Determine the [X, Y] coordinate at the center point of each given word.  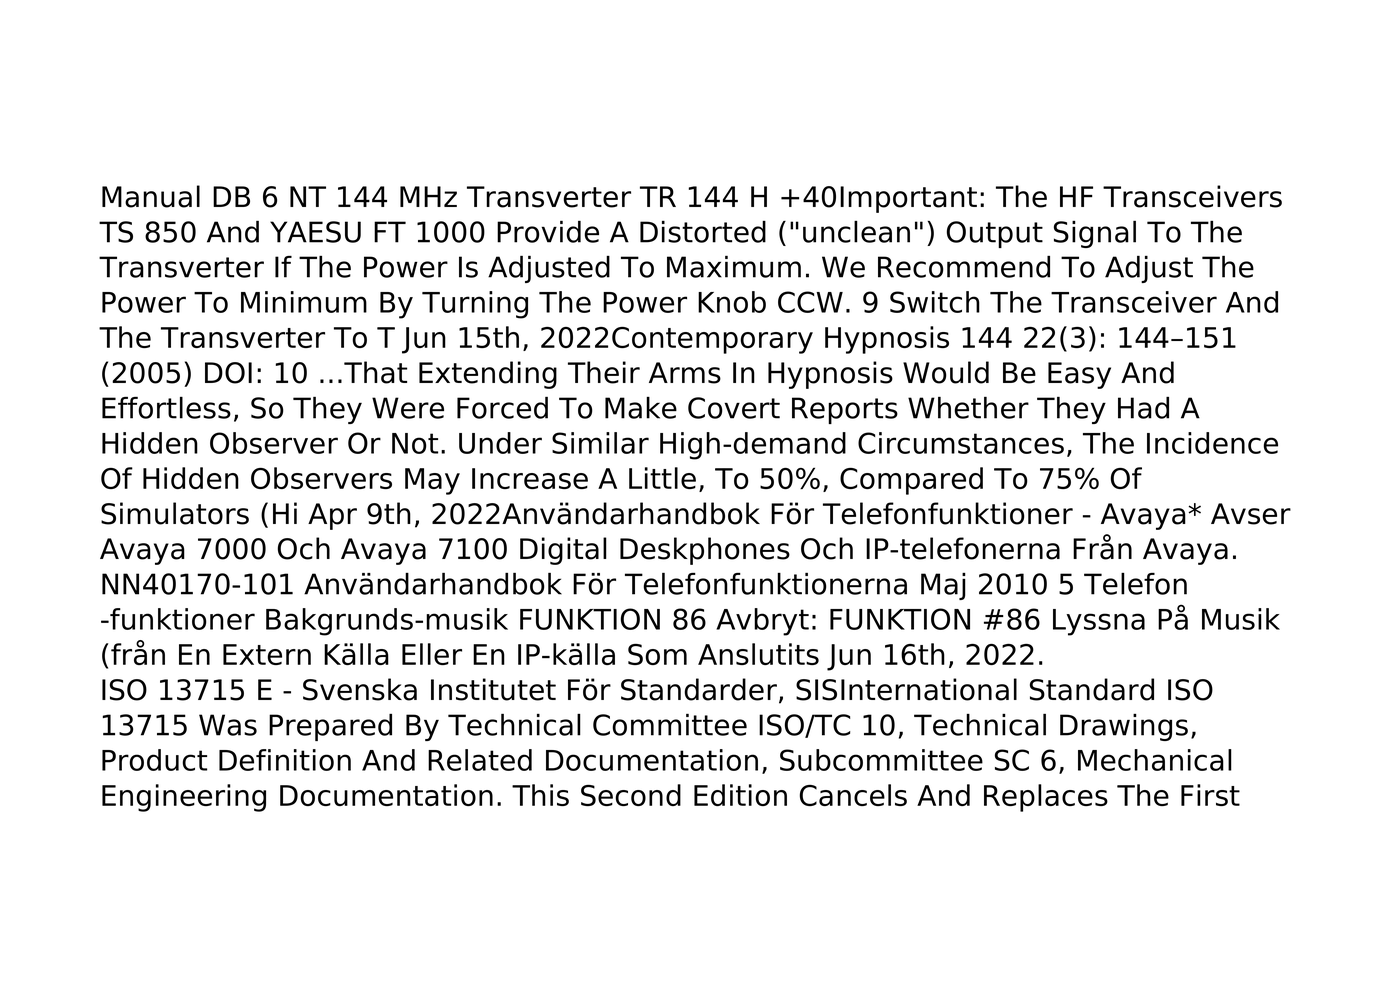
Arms [685, 373]
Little [662, 478]
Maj [943, 586]
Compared [911, 481]
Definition [285, 760]
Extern [267, 654]
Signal [1095, 234]
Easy [1079, 375]
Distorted [703, 231]
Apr [332, 516]
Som [657, 654]
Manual [151, 196]
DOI [228, 373]
